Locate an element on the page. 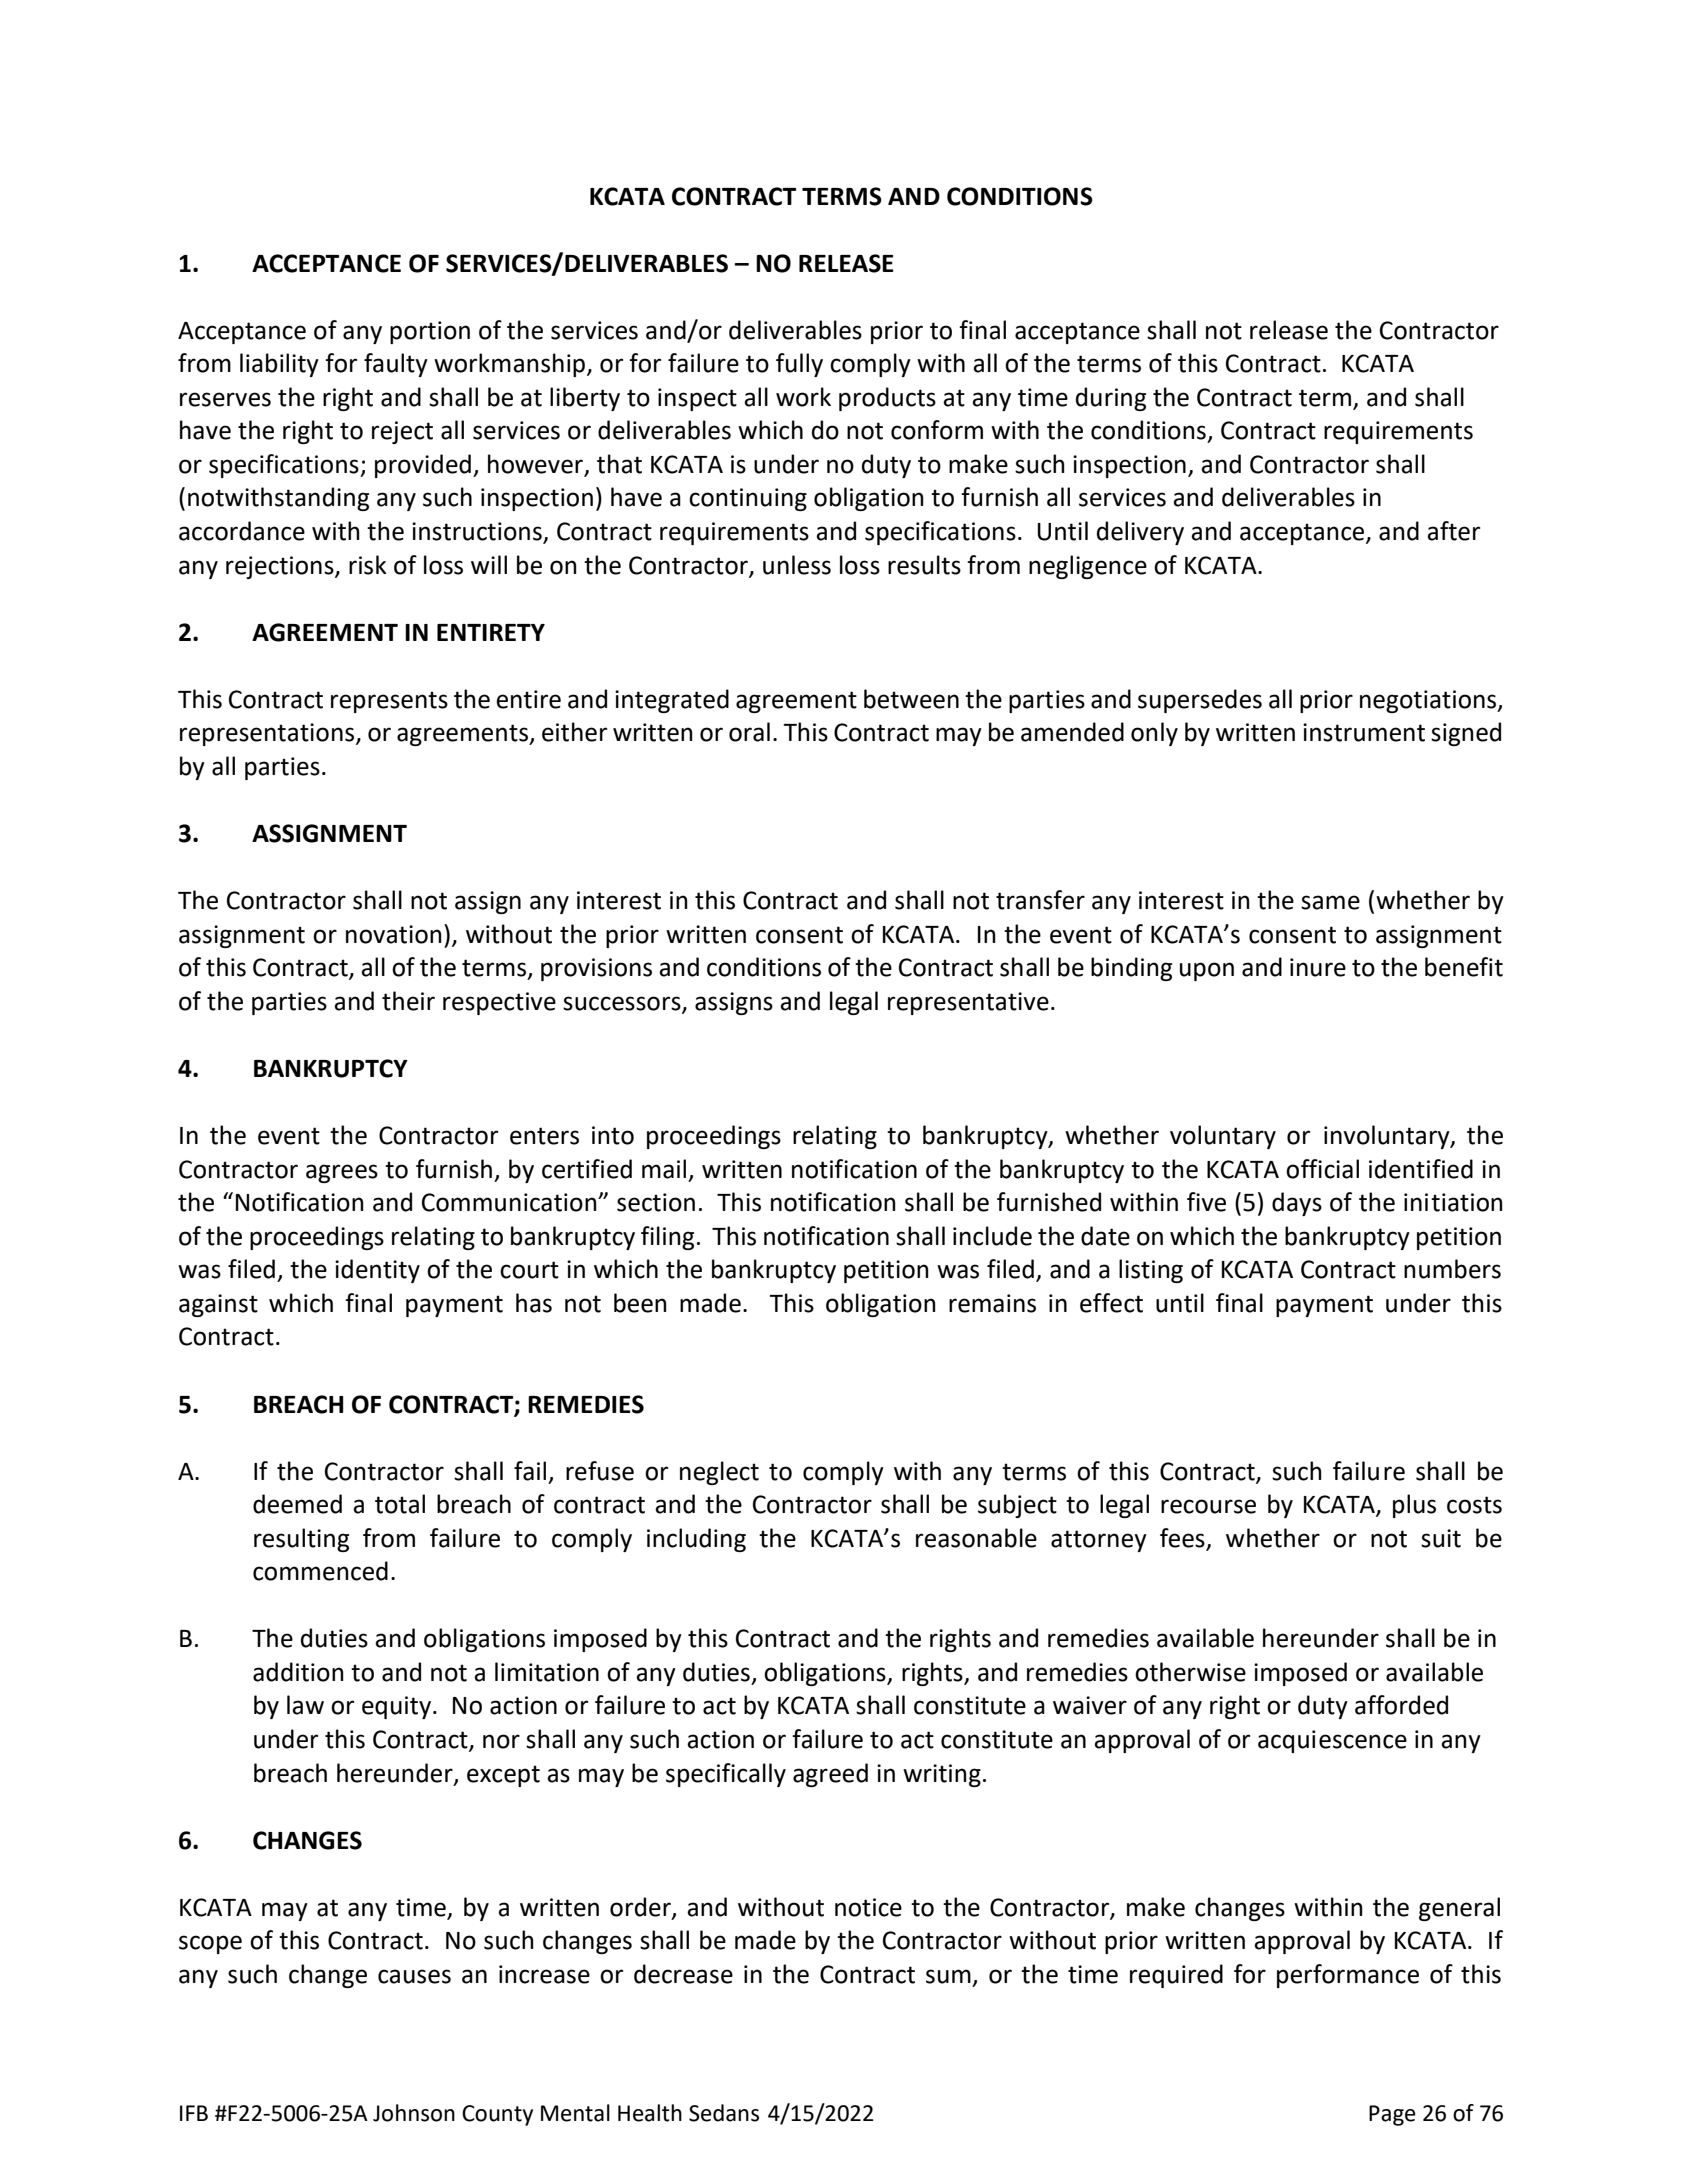 Image resolution: width=1682 pixels, height=2177 pixels. days is located at coordinates (1297, 1204).
